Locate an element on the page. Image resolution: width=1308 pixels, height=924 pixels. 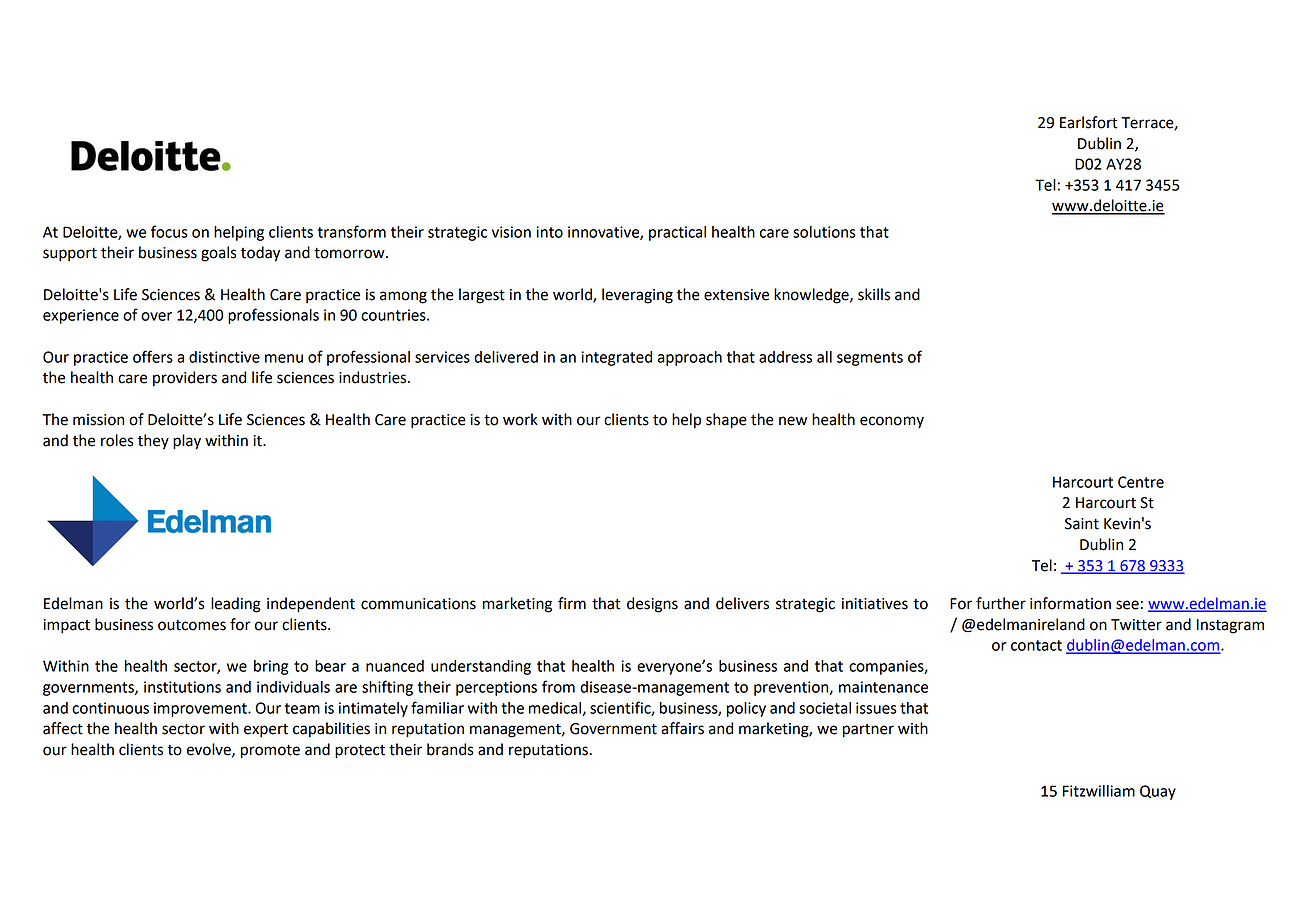
goals is located at coordinates (219, 254).
